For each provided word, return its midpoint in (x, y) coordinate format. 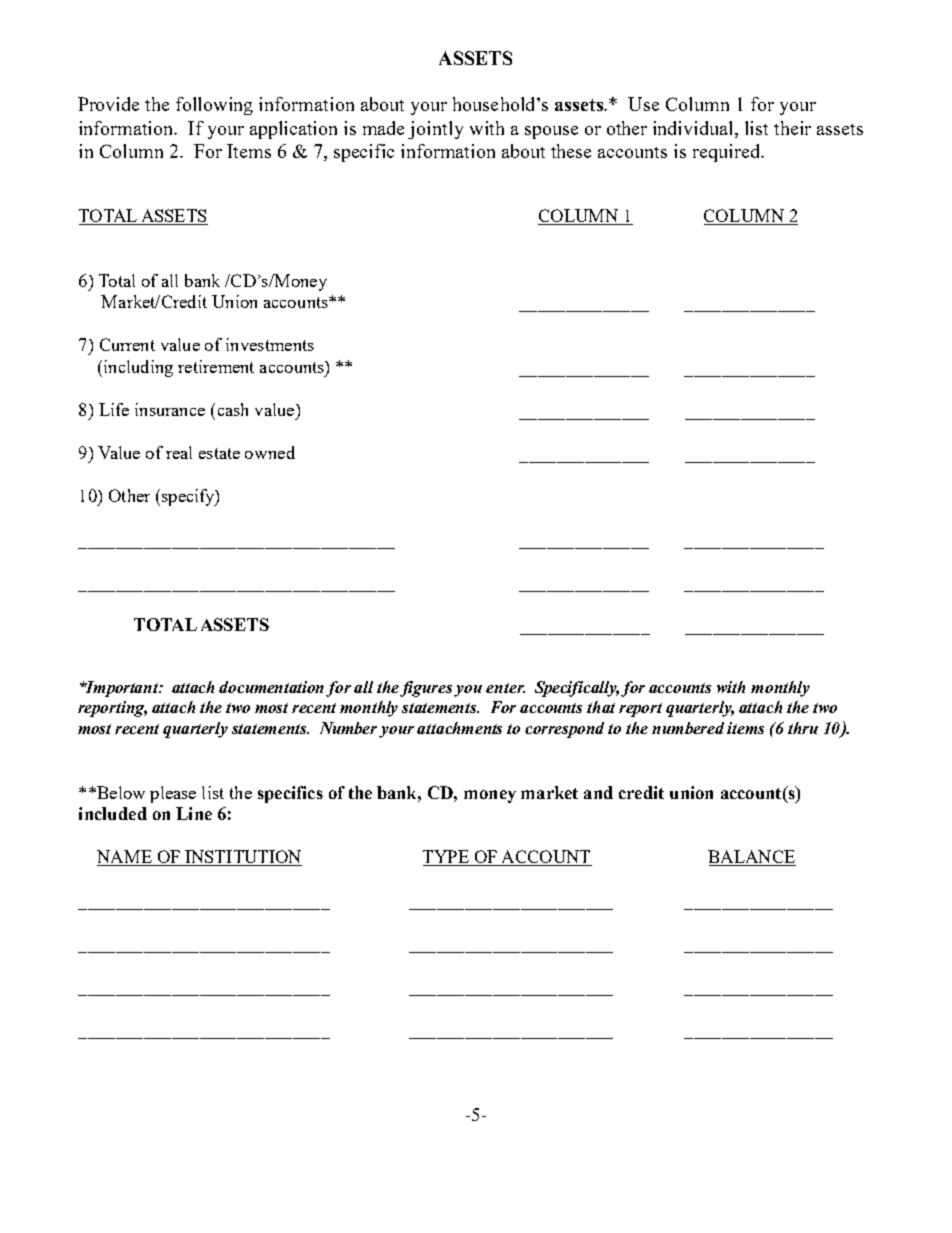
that (601, 707)
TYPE (447, 858)
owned (270, 452)
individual (694, 128)
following (214, 106)
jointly (435, 130)
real (179, 452)
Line (194, 813)
